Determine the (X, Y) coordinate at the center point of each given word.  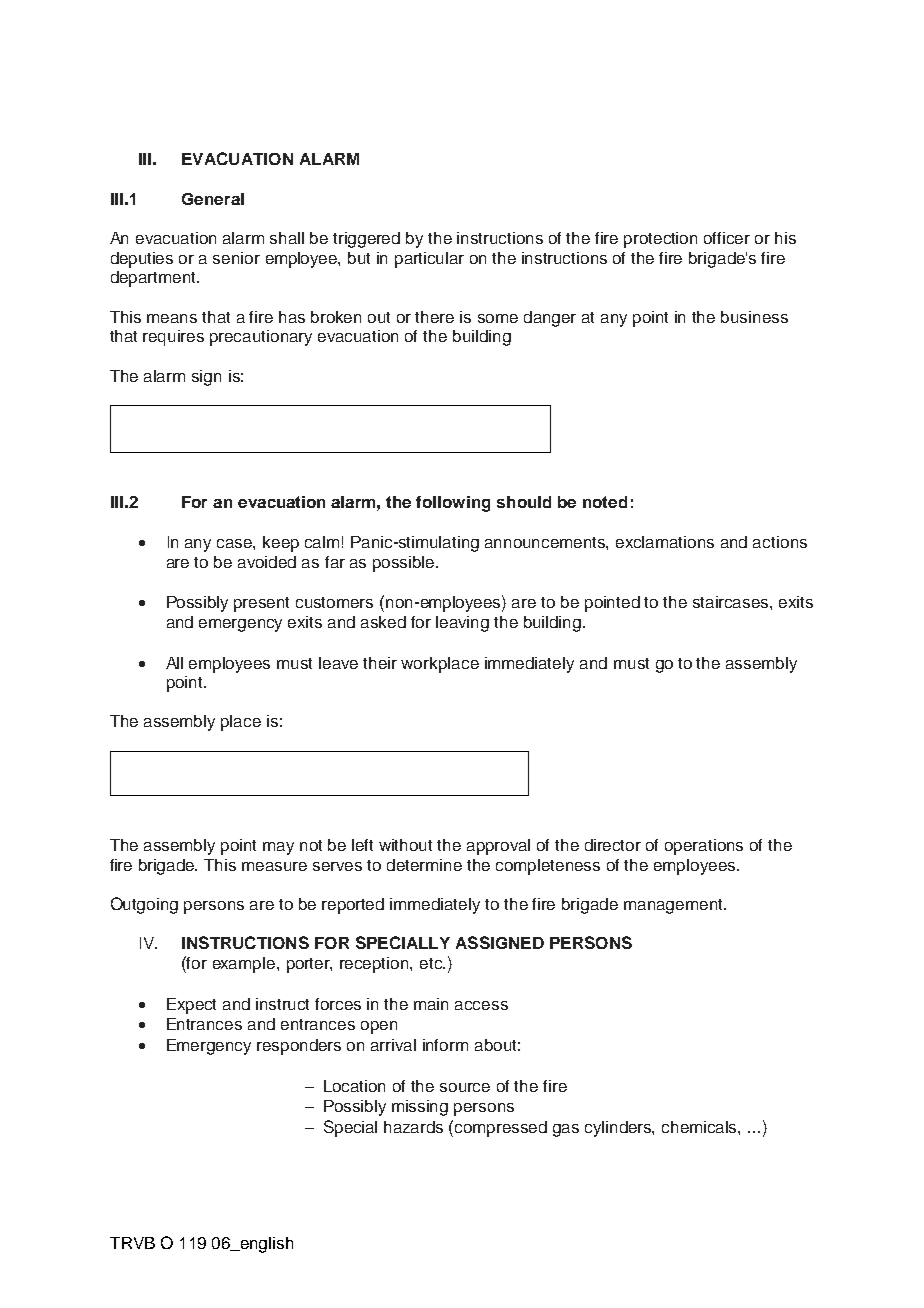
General (213, 199)
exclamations (665, 542)
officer (727, 238)
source (465, 1087)
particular (429, 260)
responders (299, 1047)
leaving (462, 624)
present (261, 604)
